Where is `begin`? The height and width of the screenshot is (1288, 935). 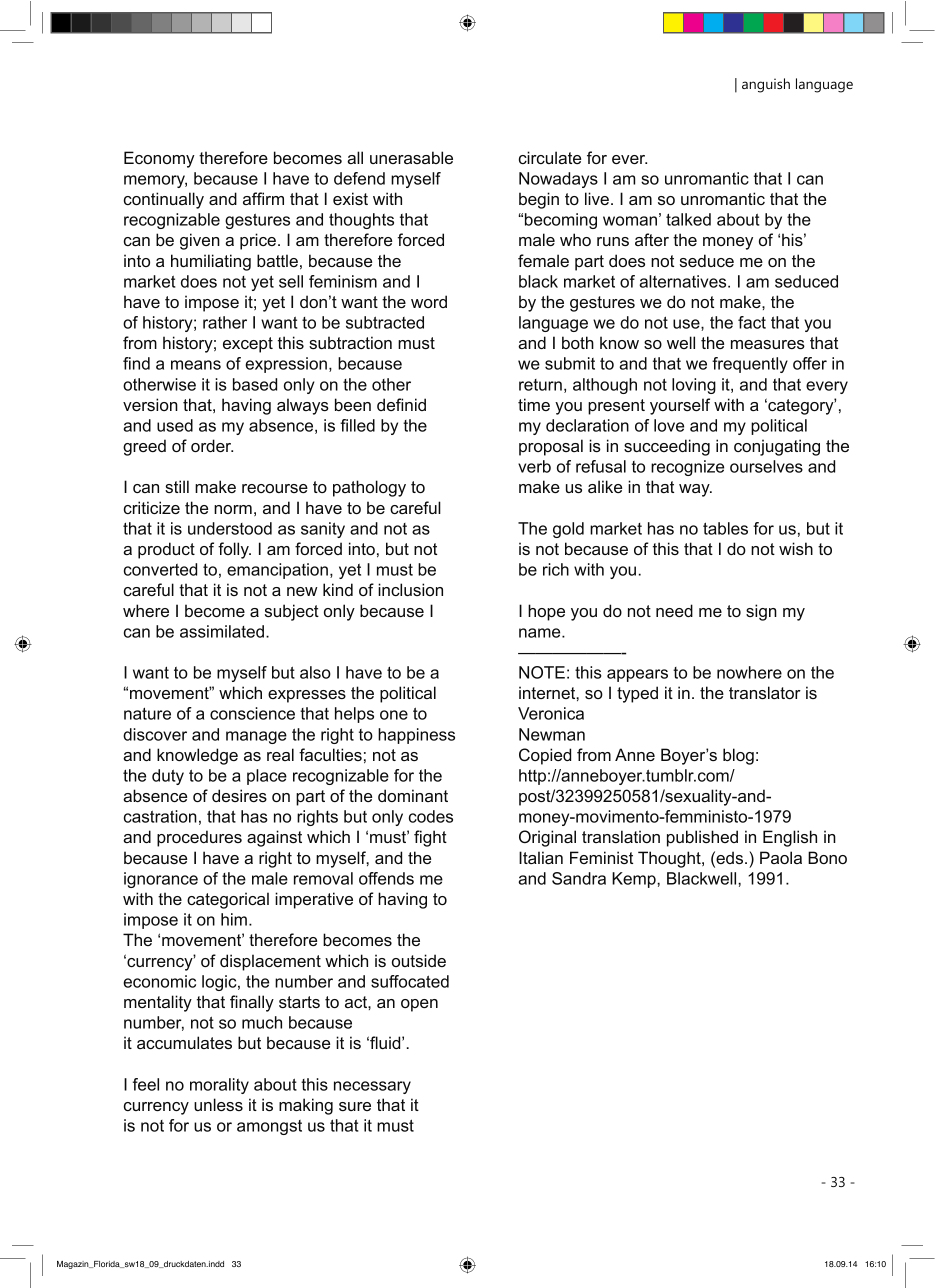 begin is located at coordinates (539, 200).
